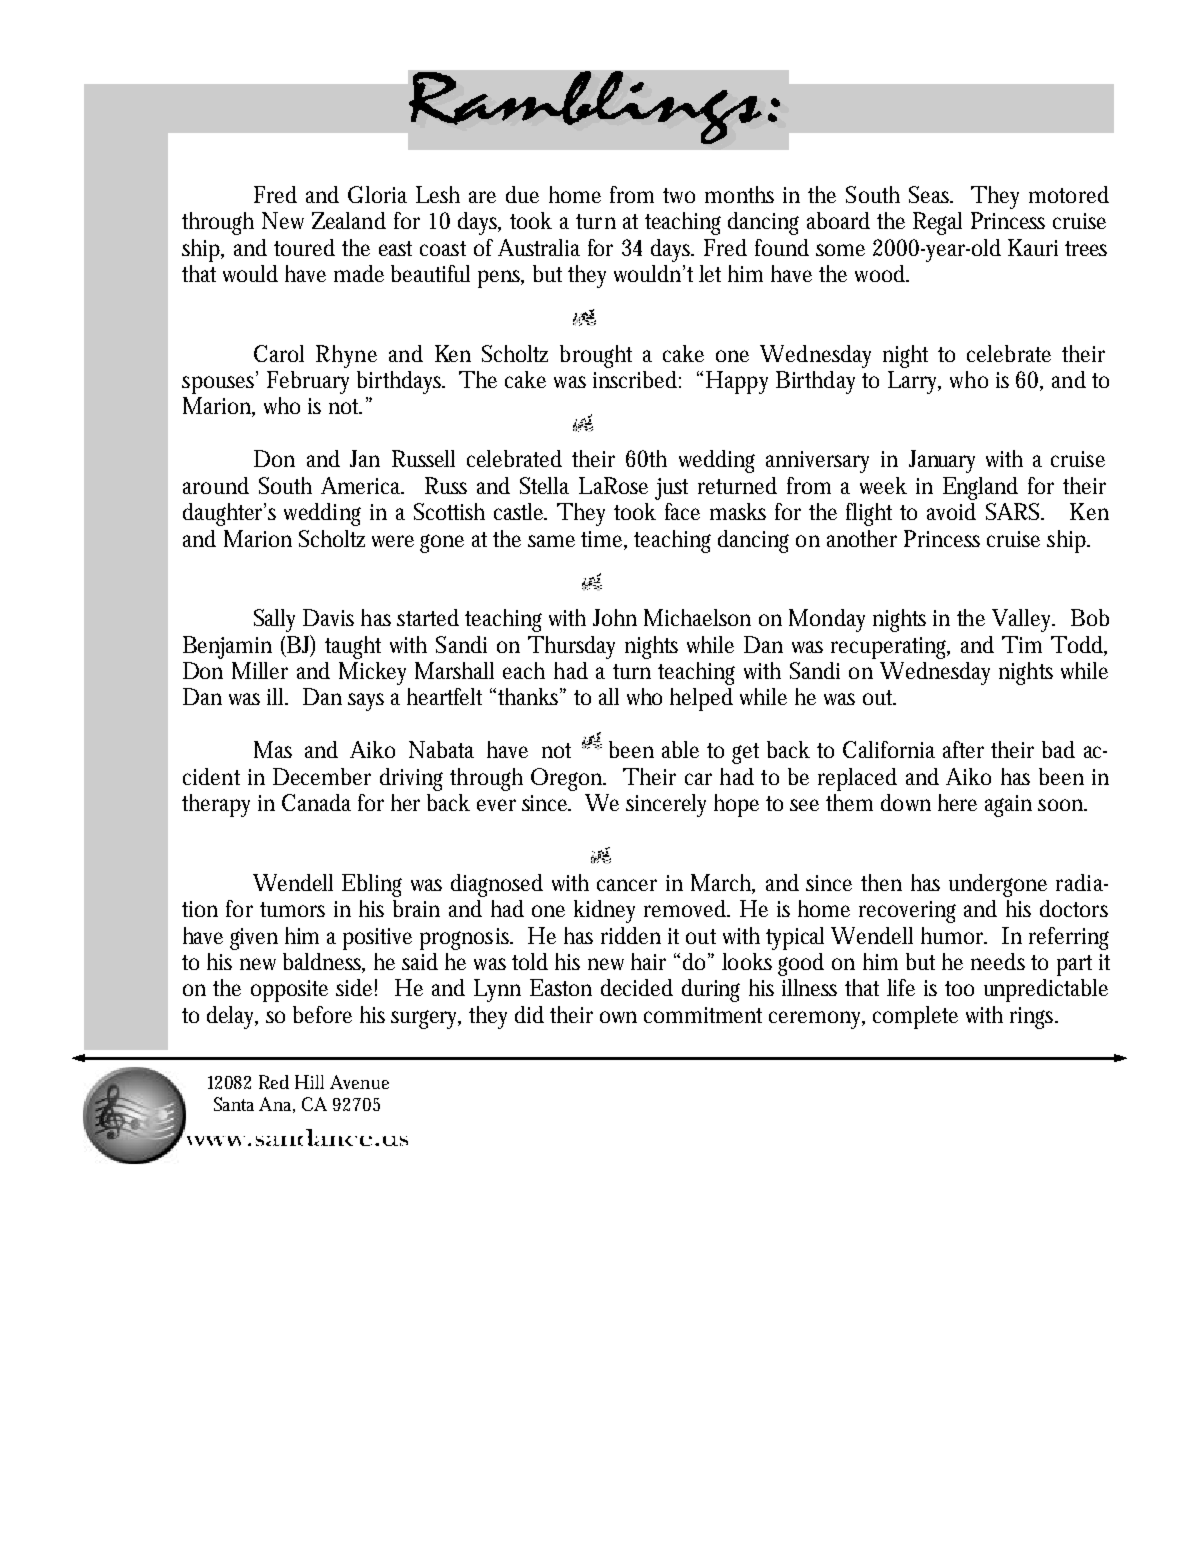  What do you see at coordinates (615, 617) in the document?
I see `John` at bounding box center [615, 617].
